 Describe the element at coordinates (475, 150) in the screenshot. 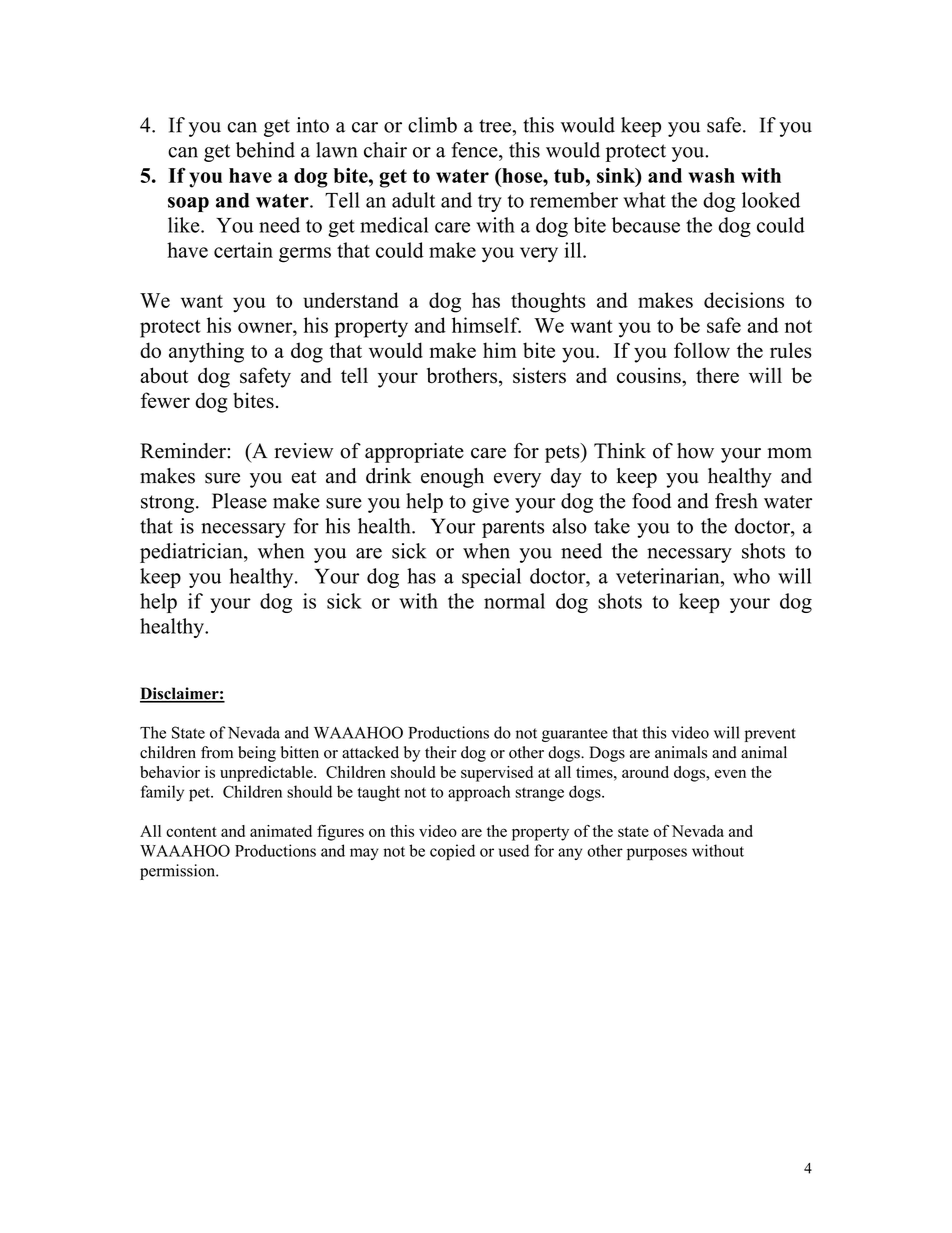

I see `fence` at that location.
